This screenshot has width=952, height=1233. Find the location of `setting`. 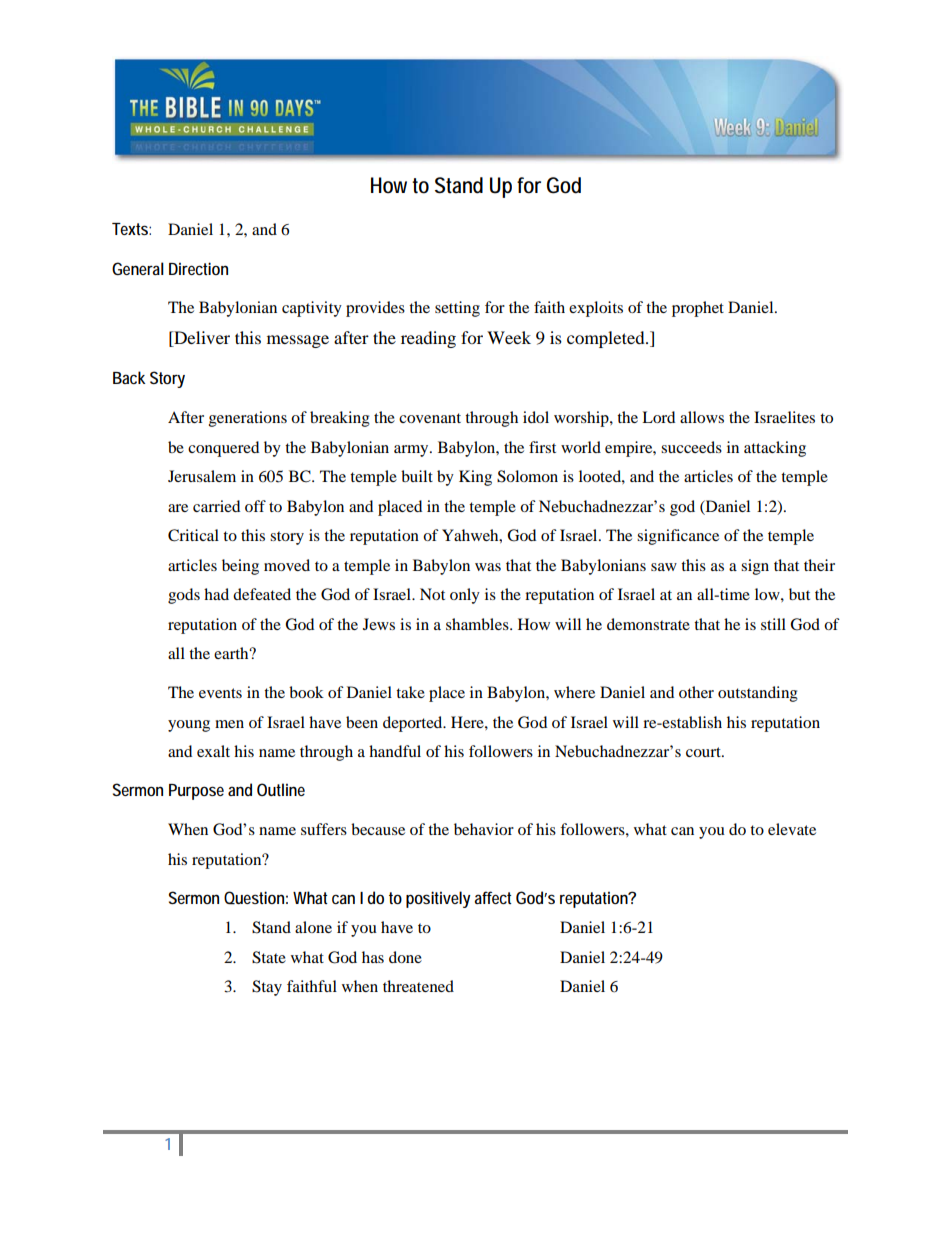

setting is located at coordinates (457, 309).
